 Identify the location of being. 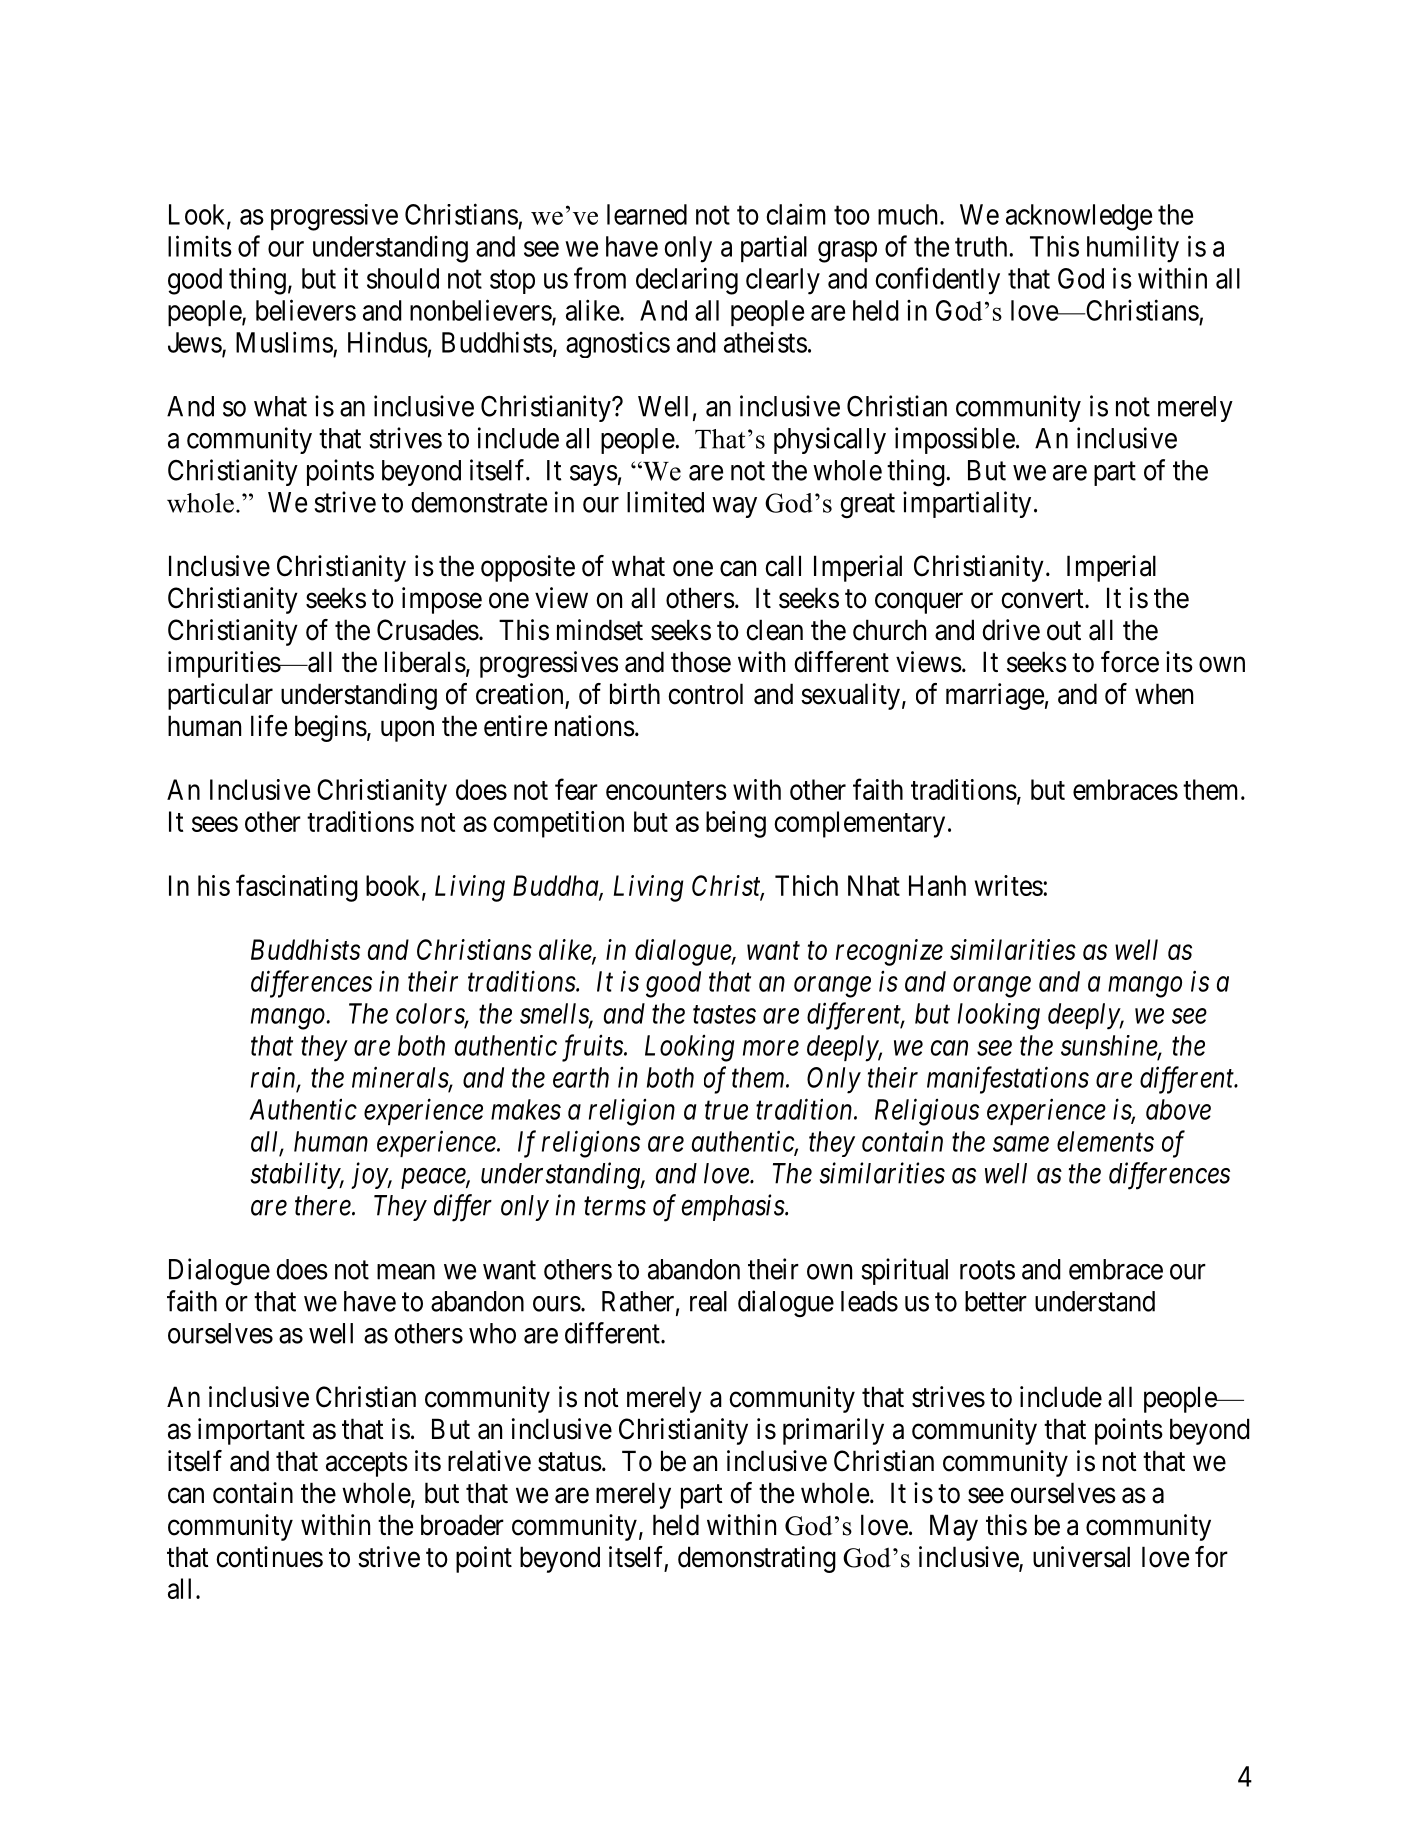
(736, 824).
